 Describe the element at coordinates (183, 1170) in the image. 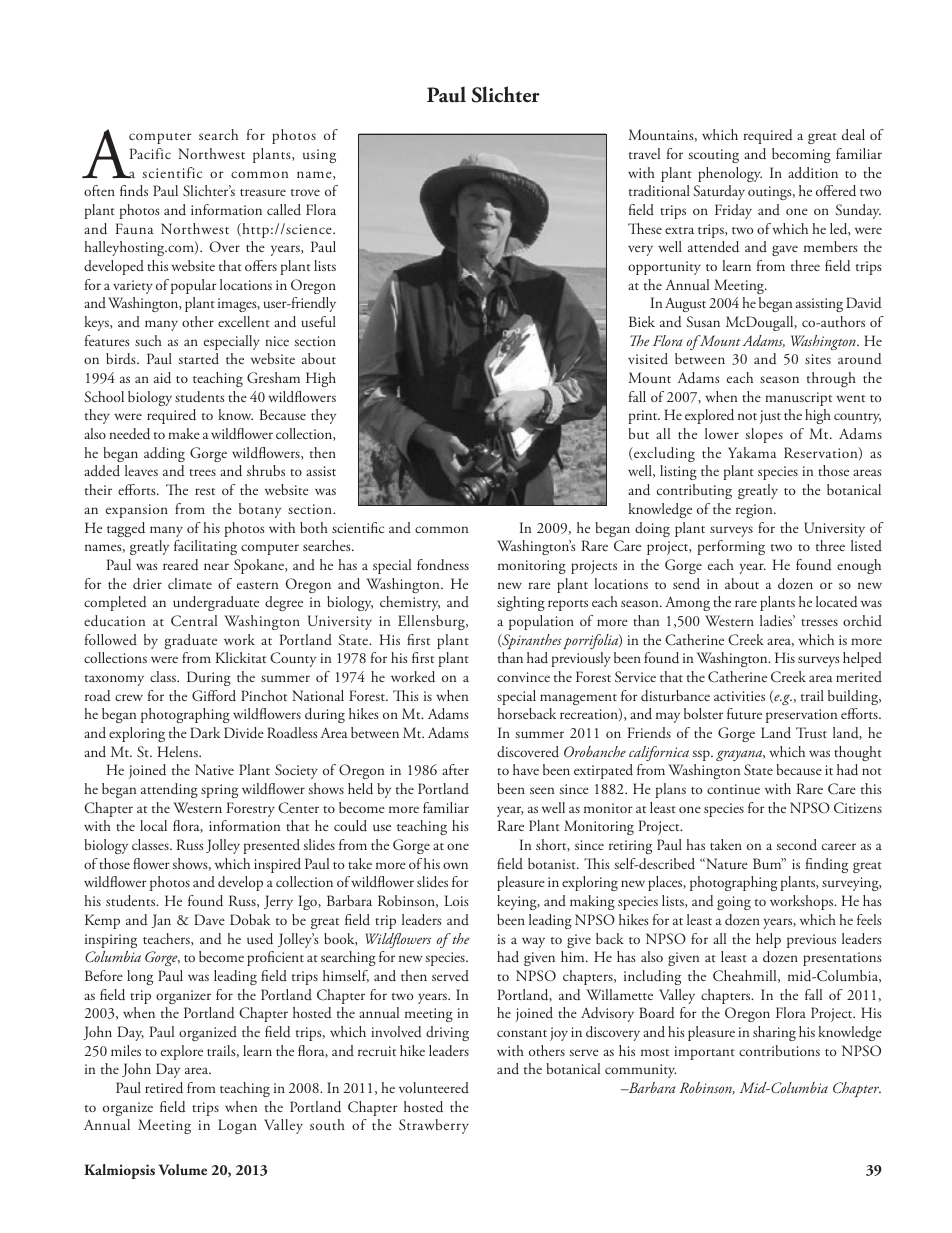

I see `Volume` at that location.
